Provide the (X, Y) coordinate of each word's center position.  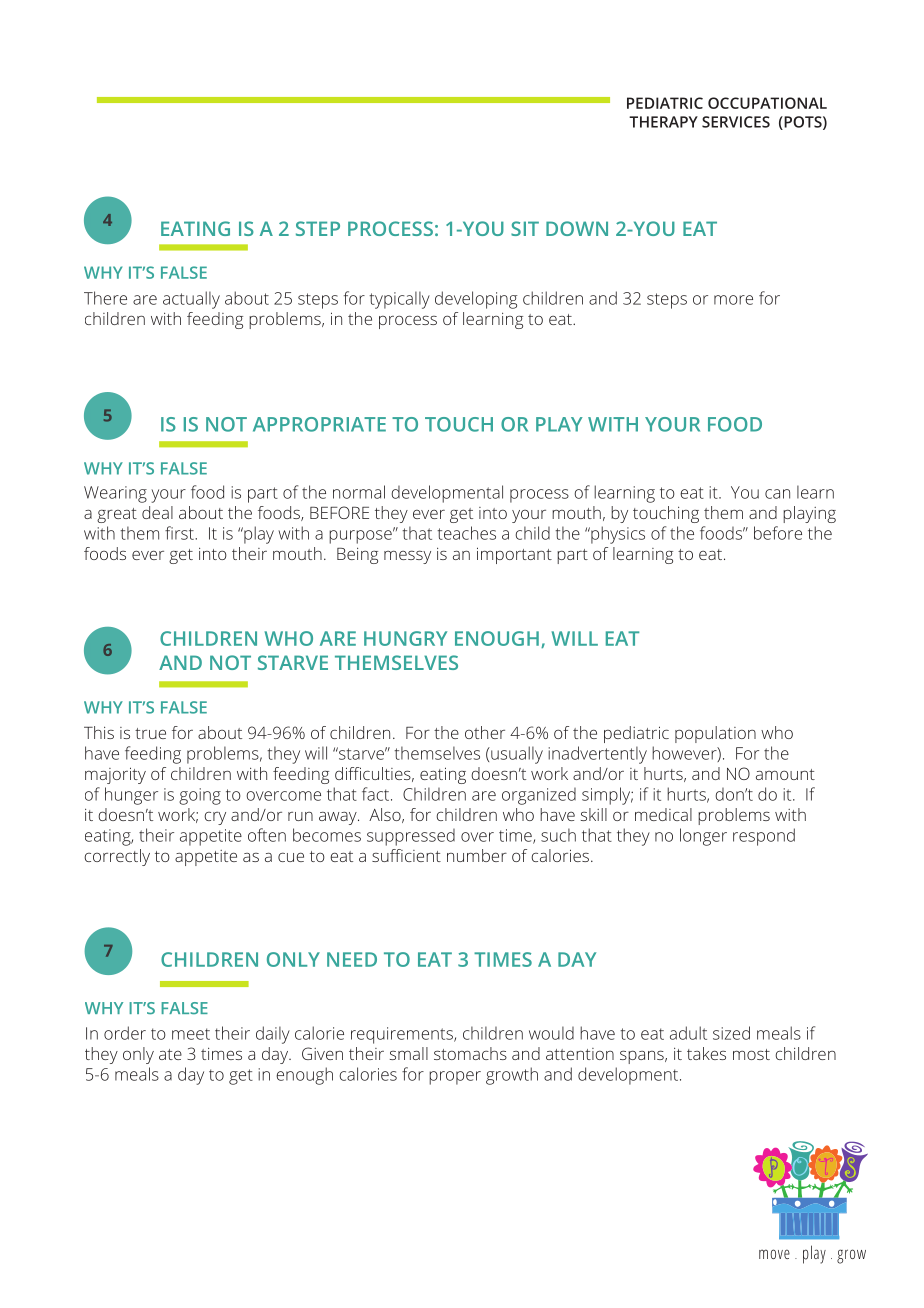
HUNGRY (405, 638)
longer (703, 837)
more (733, 300)
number (477, 855)
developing (476, 300)
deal (157, 512)
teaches (466, 533)
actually (191, 300)
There (105, 298)
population (715, 734)
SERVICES (736, 122)
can (777, 494)
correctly (117, 857)
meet (191, 1034)
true (150, 733)
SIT (525, 228)
